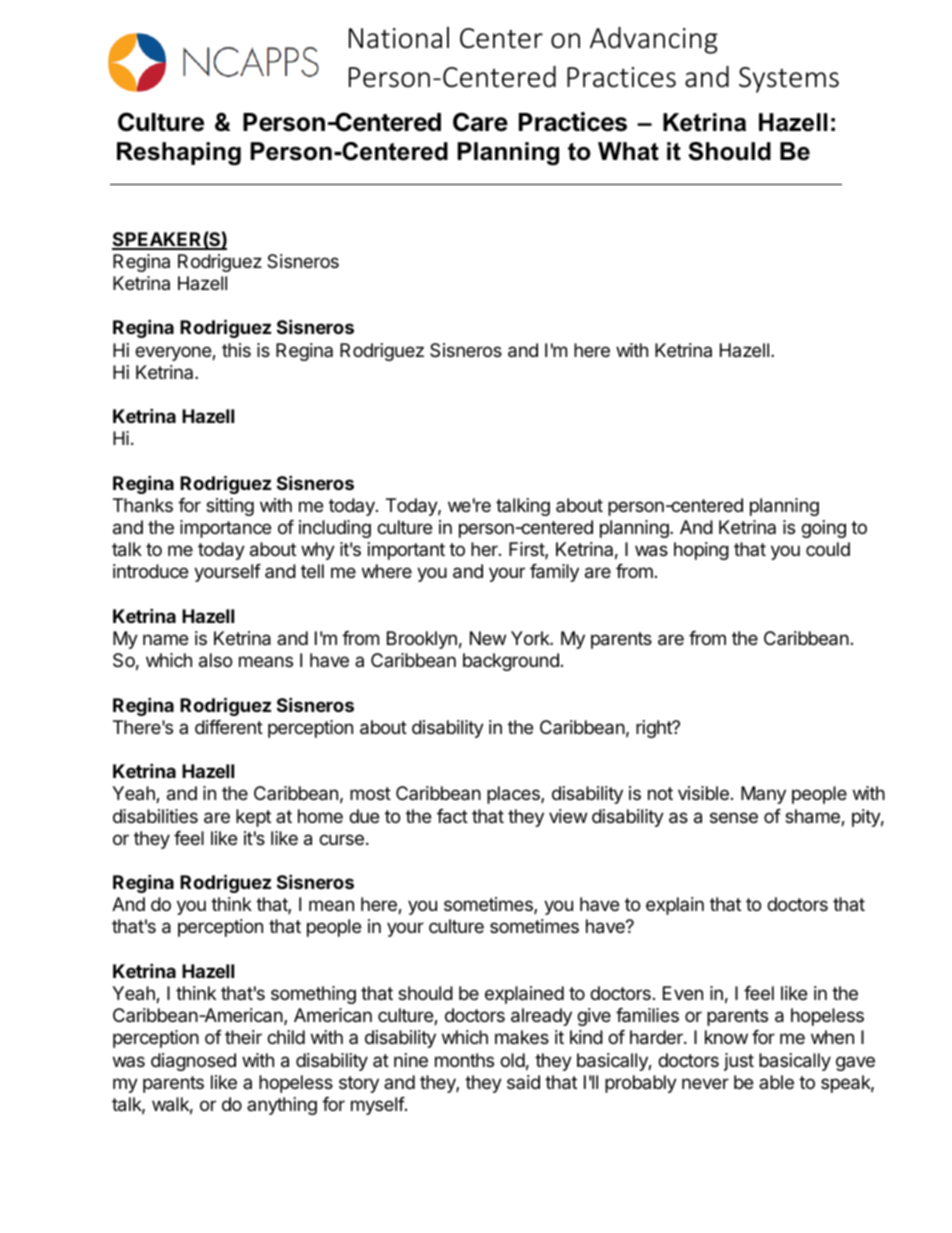 The width and height of the screenshot is (952, 1233). Describe the element at coordinates (229, 727) in the screenshot. I see `different` at that location.
